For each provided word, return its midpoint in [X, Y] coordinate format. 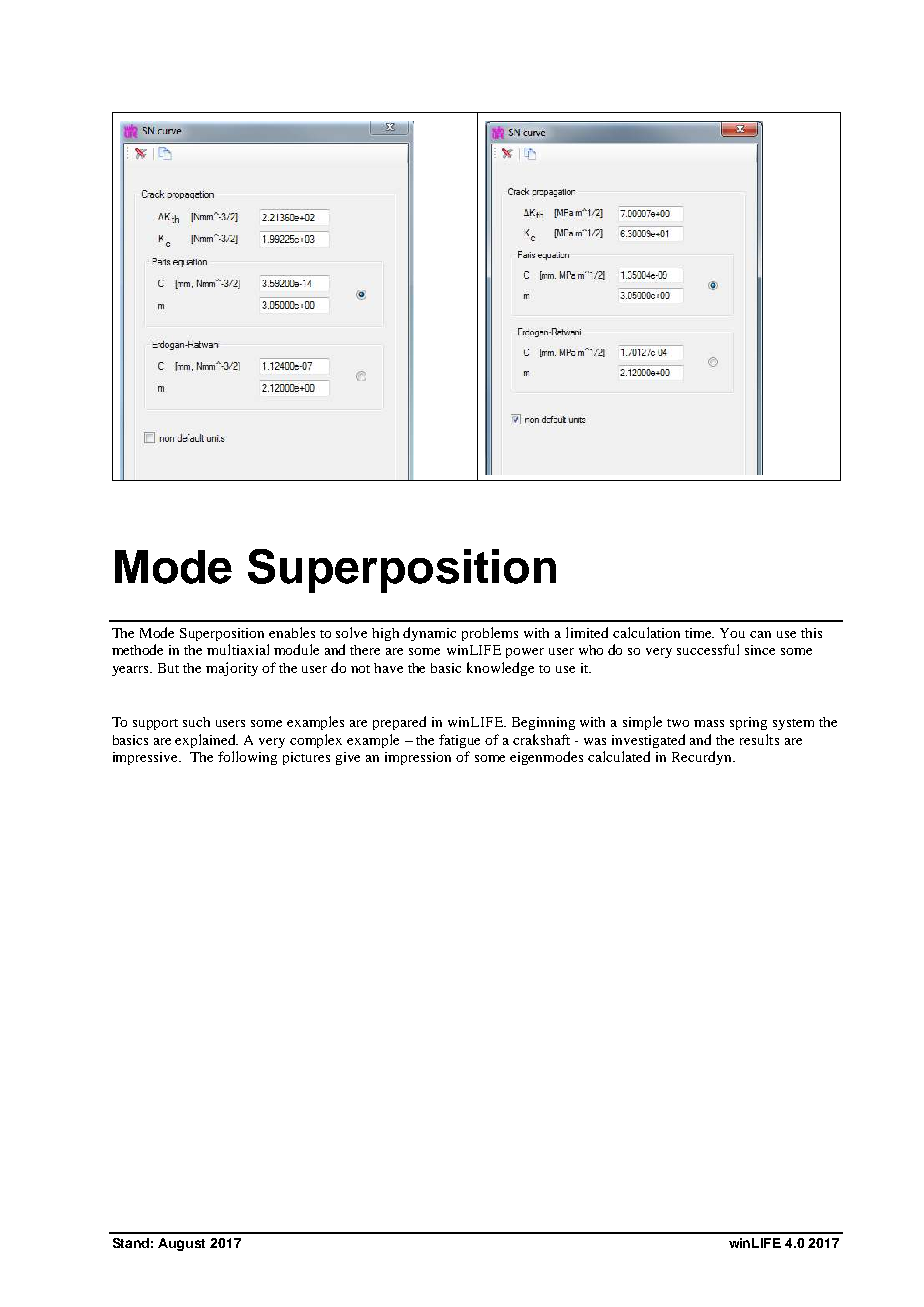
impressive [147, 758]
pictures [306, 758]
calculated [619, 756]
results [759, 739]
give [348, 758]
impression [418, 758]
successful [708, 649]
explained [206, 741]
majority [232, 669]
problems [490, 634]
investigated [648, 741]
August [181, 1244]
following [247, 758]
